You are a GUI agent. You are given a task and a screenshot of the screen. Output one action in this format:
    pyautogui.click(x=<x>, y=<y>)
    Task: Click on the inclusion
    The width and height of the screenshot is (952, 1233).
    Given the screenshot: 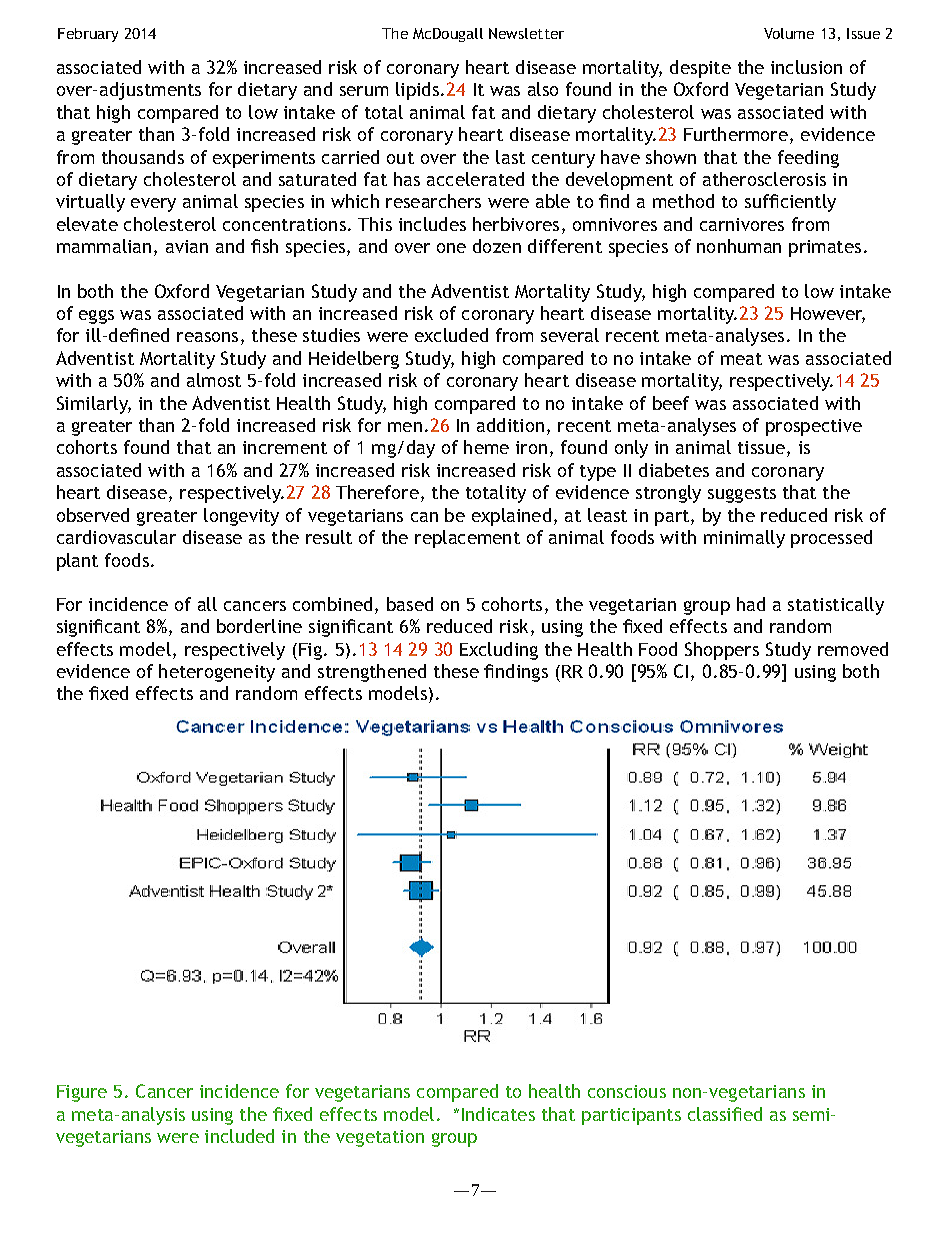 What is the action you would take?
    pyautogui.click(x=806, y=67)
